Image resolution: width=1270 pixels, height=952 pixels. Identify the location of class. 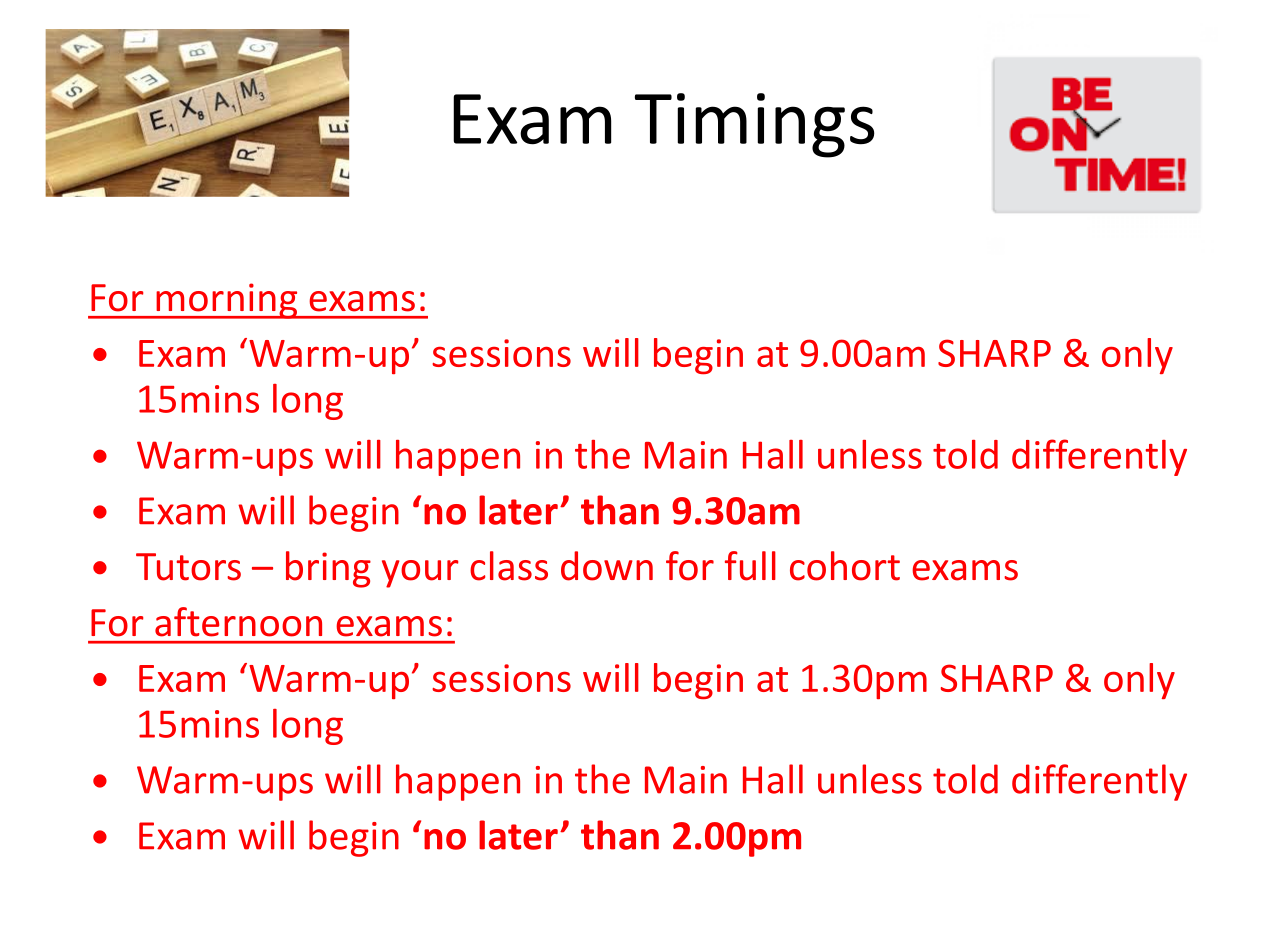
(509, 566).
